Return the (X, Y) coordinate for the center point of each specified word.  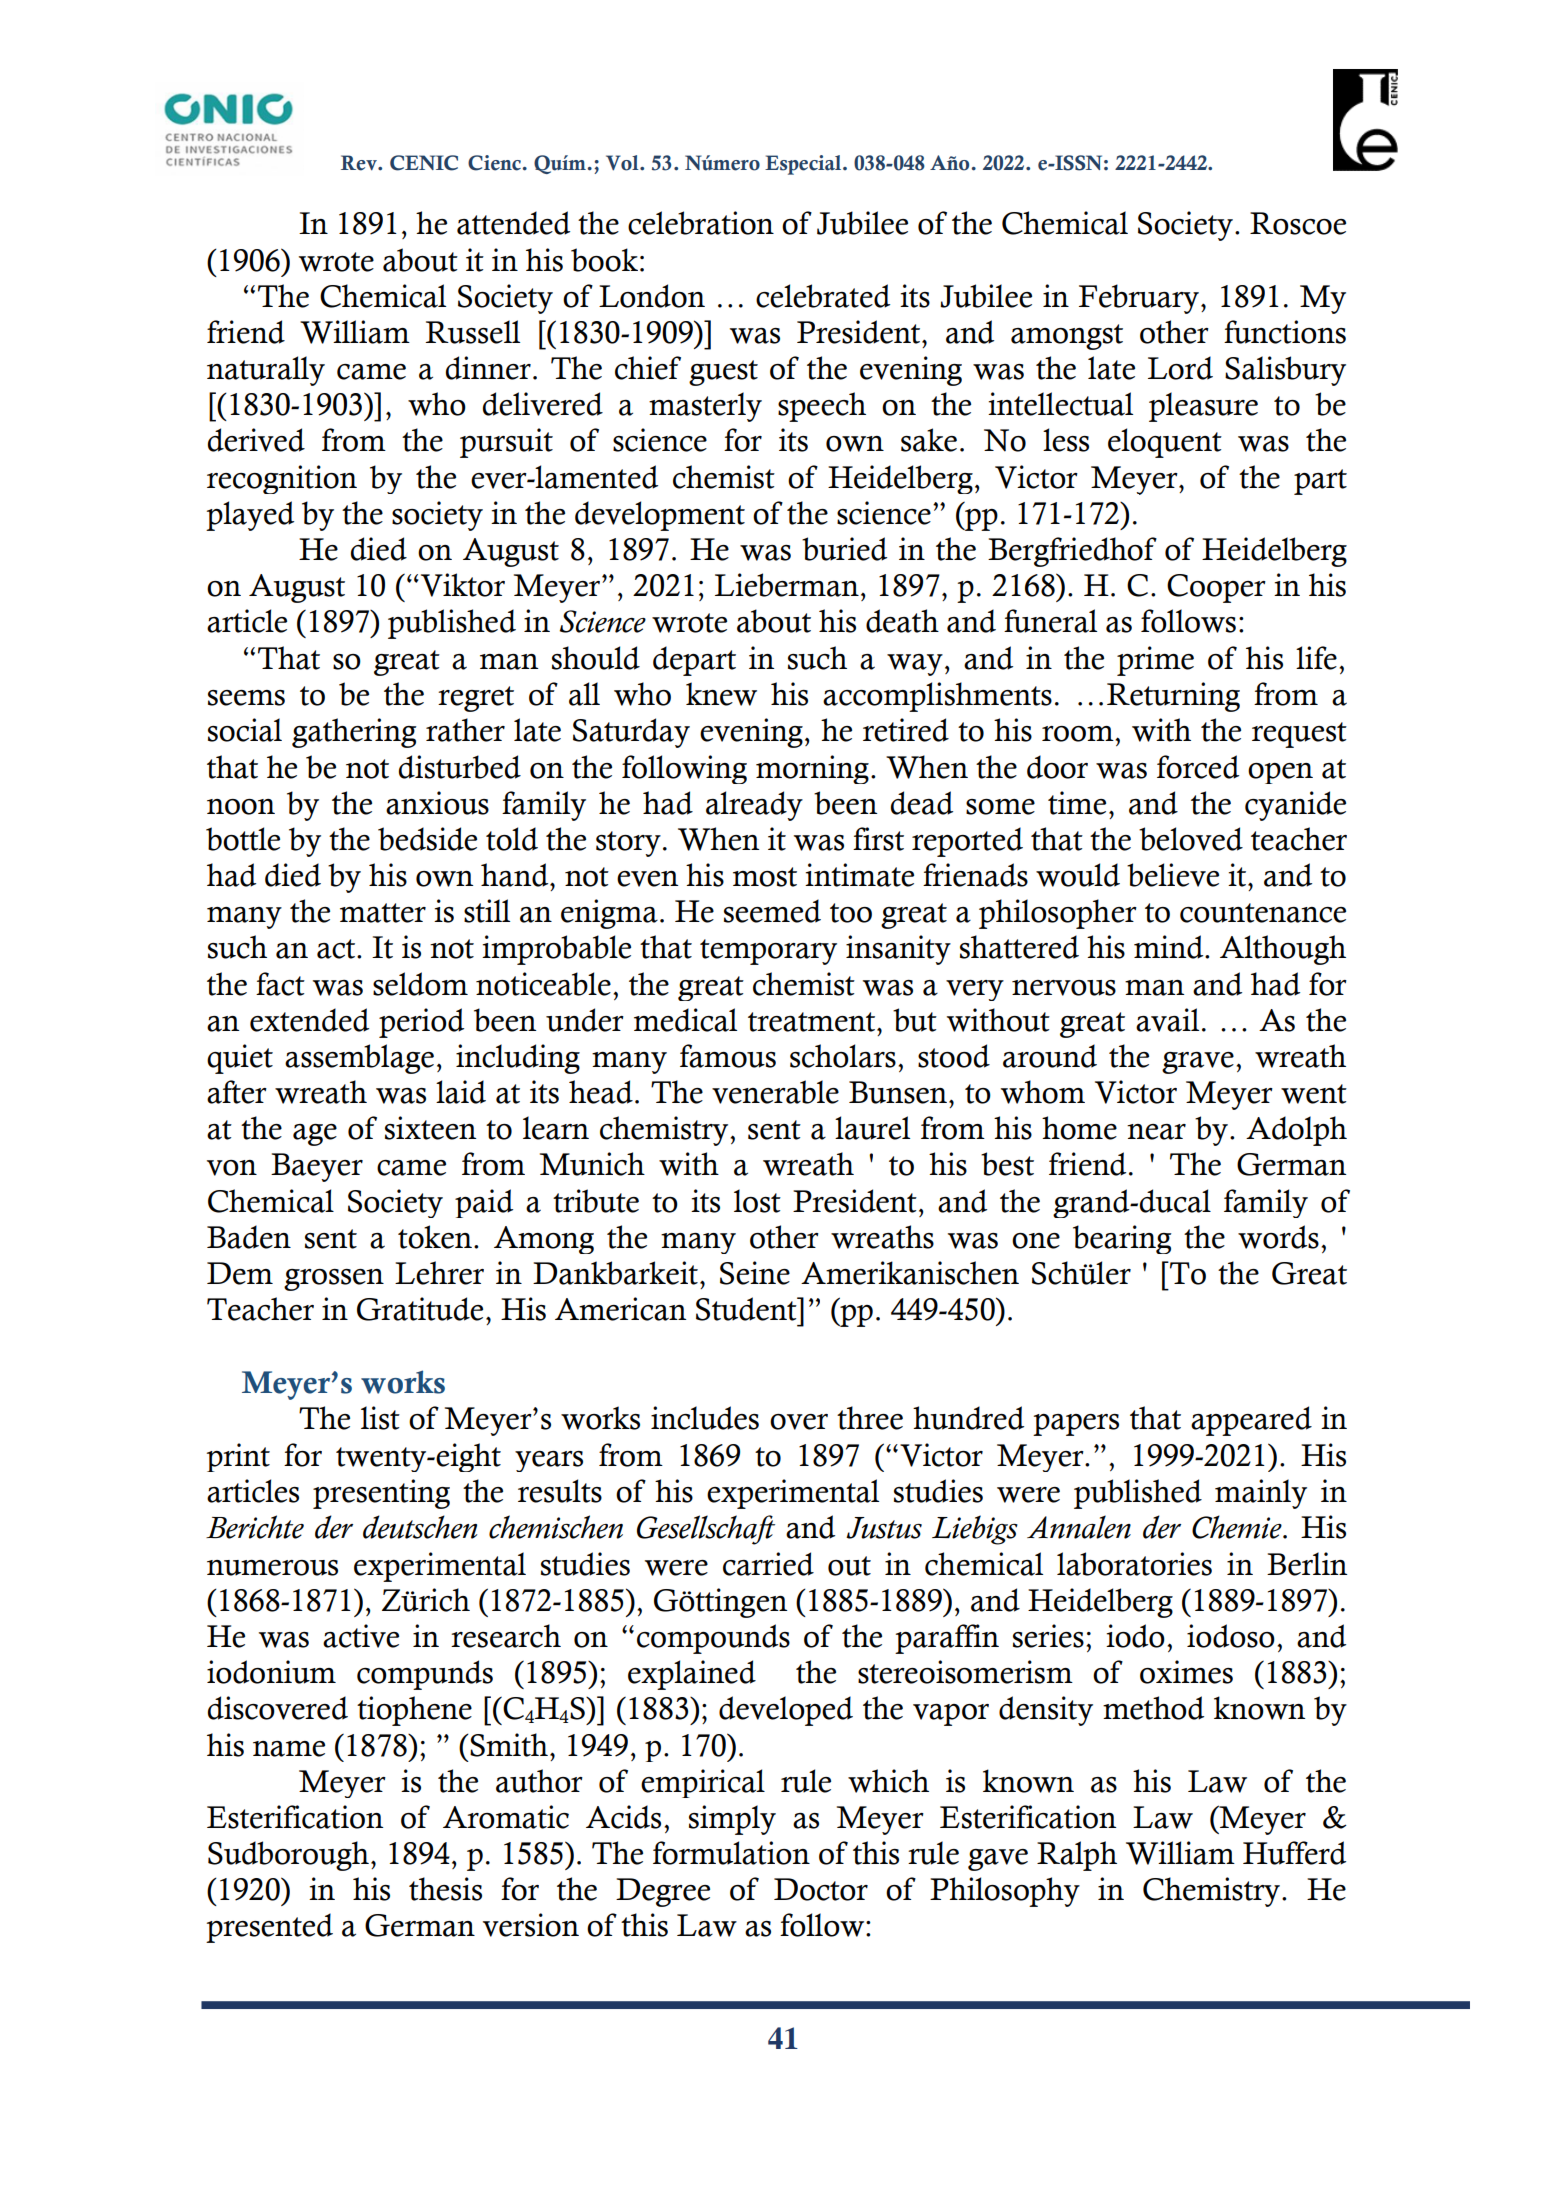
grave (1198, 1063)
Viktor (463, 585)
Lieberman (787, 585)
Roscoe (1298, 223)
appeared (1251, 1421)
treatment (813, 1022)
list (380, 1418)
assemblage (359, 1059)
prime (1155, 661)
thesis (445, 1889)
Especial (804, 165)
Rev (360, 163)
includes (705, 1418)
